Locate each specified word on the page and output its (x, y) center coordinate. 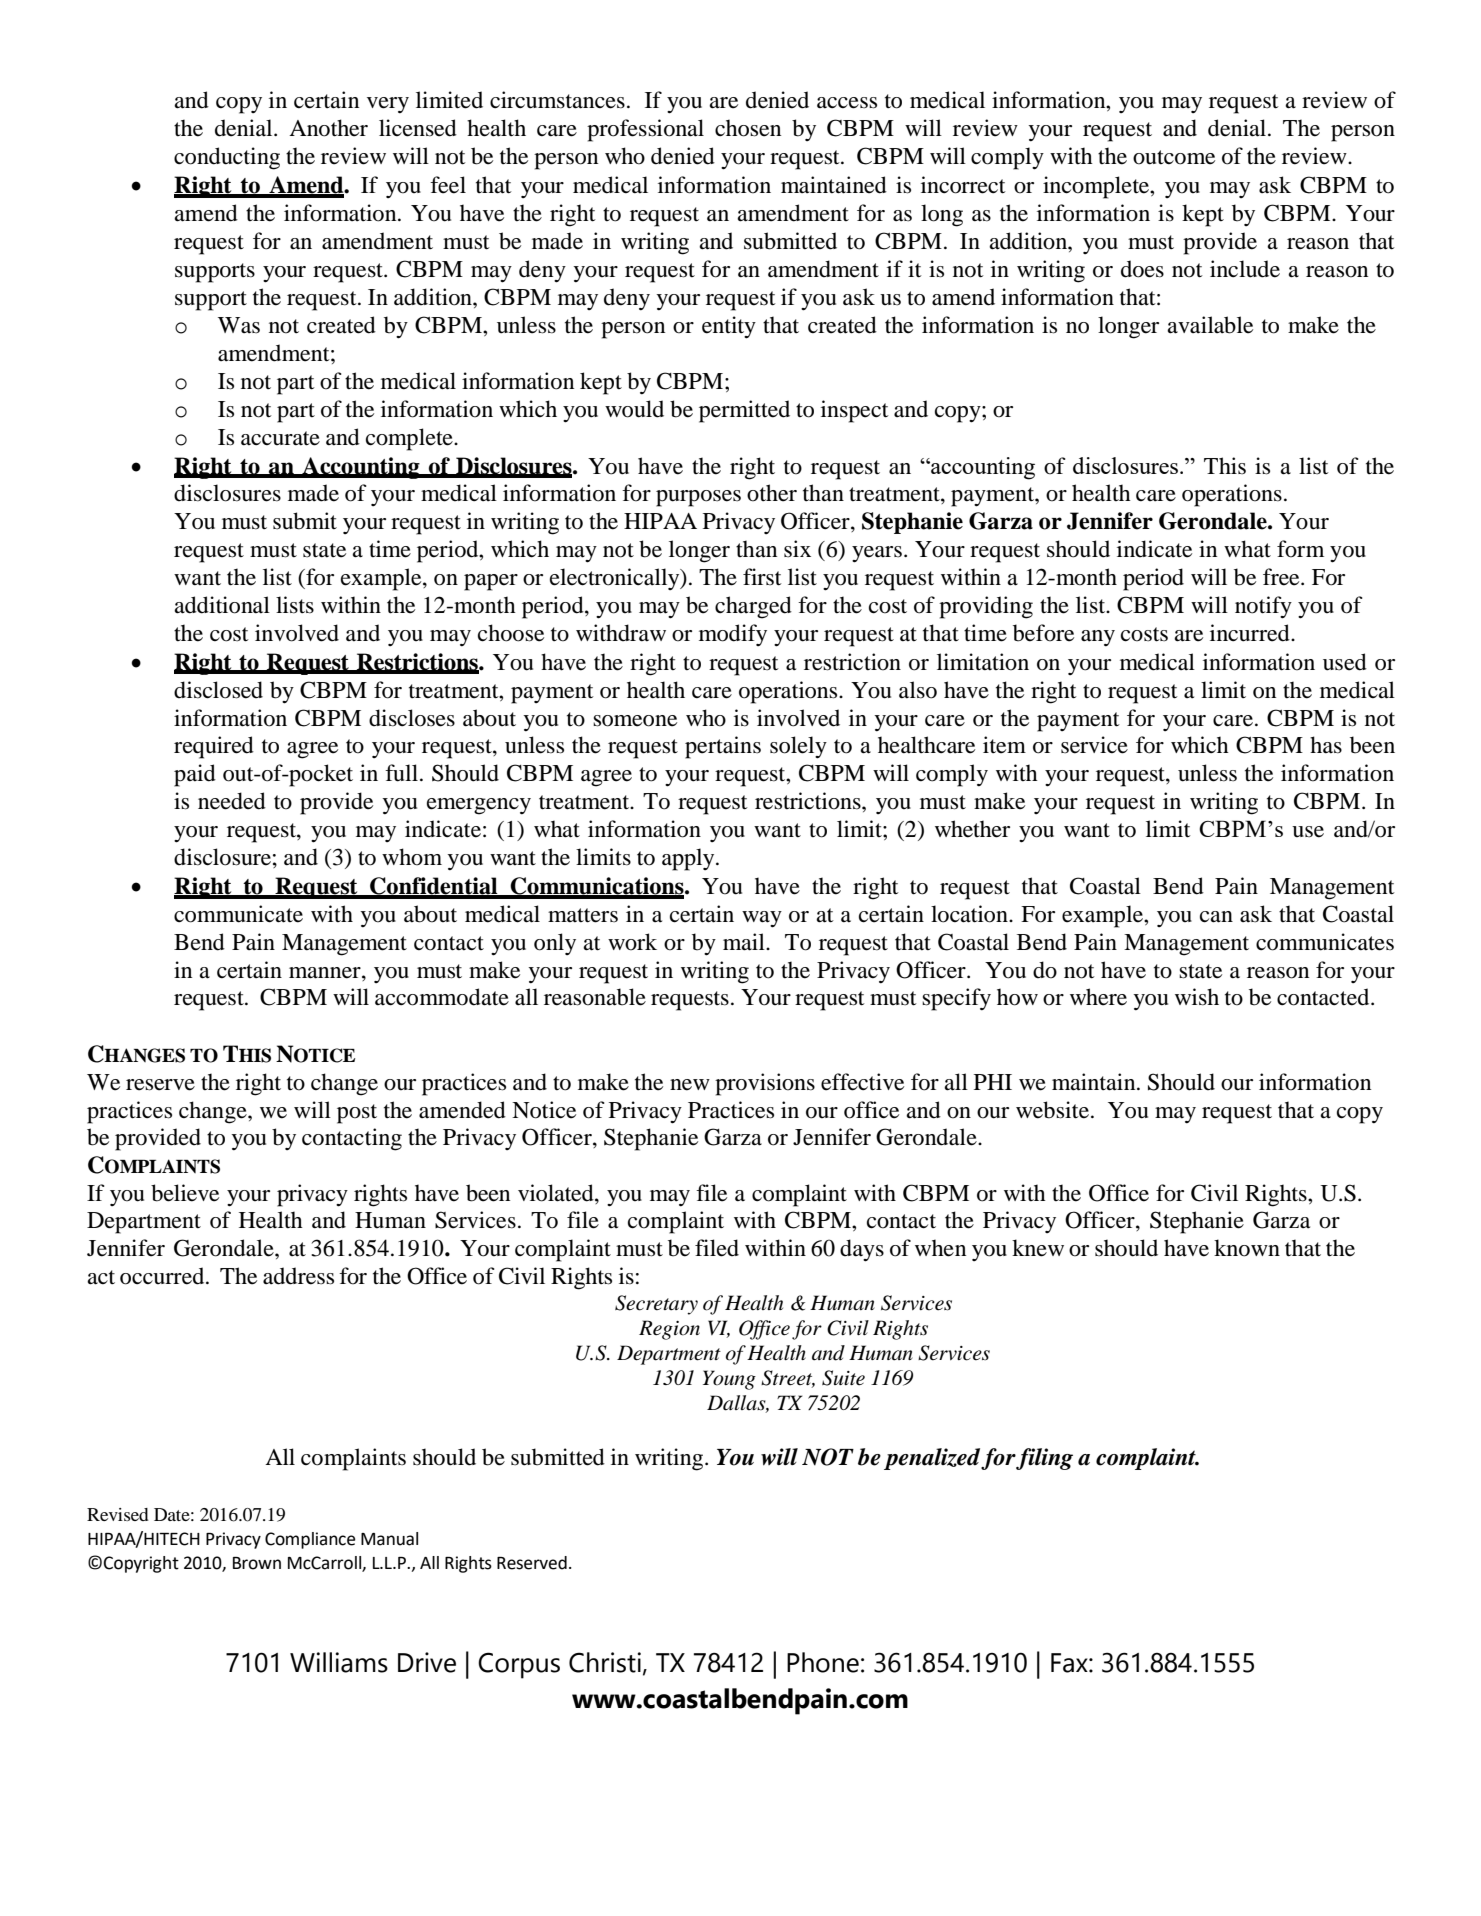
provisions (765, 1084)
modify (733, 635)
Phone (823, 1662)
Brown (257, 1563)
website (1052, 1110)
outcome (1174, 157)
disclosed (218, 690)
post (357, 1114)
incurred (1251, 633)
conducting (227, 158)
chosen (748, 128)
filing (1044, 1459)
